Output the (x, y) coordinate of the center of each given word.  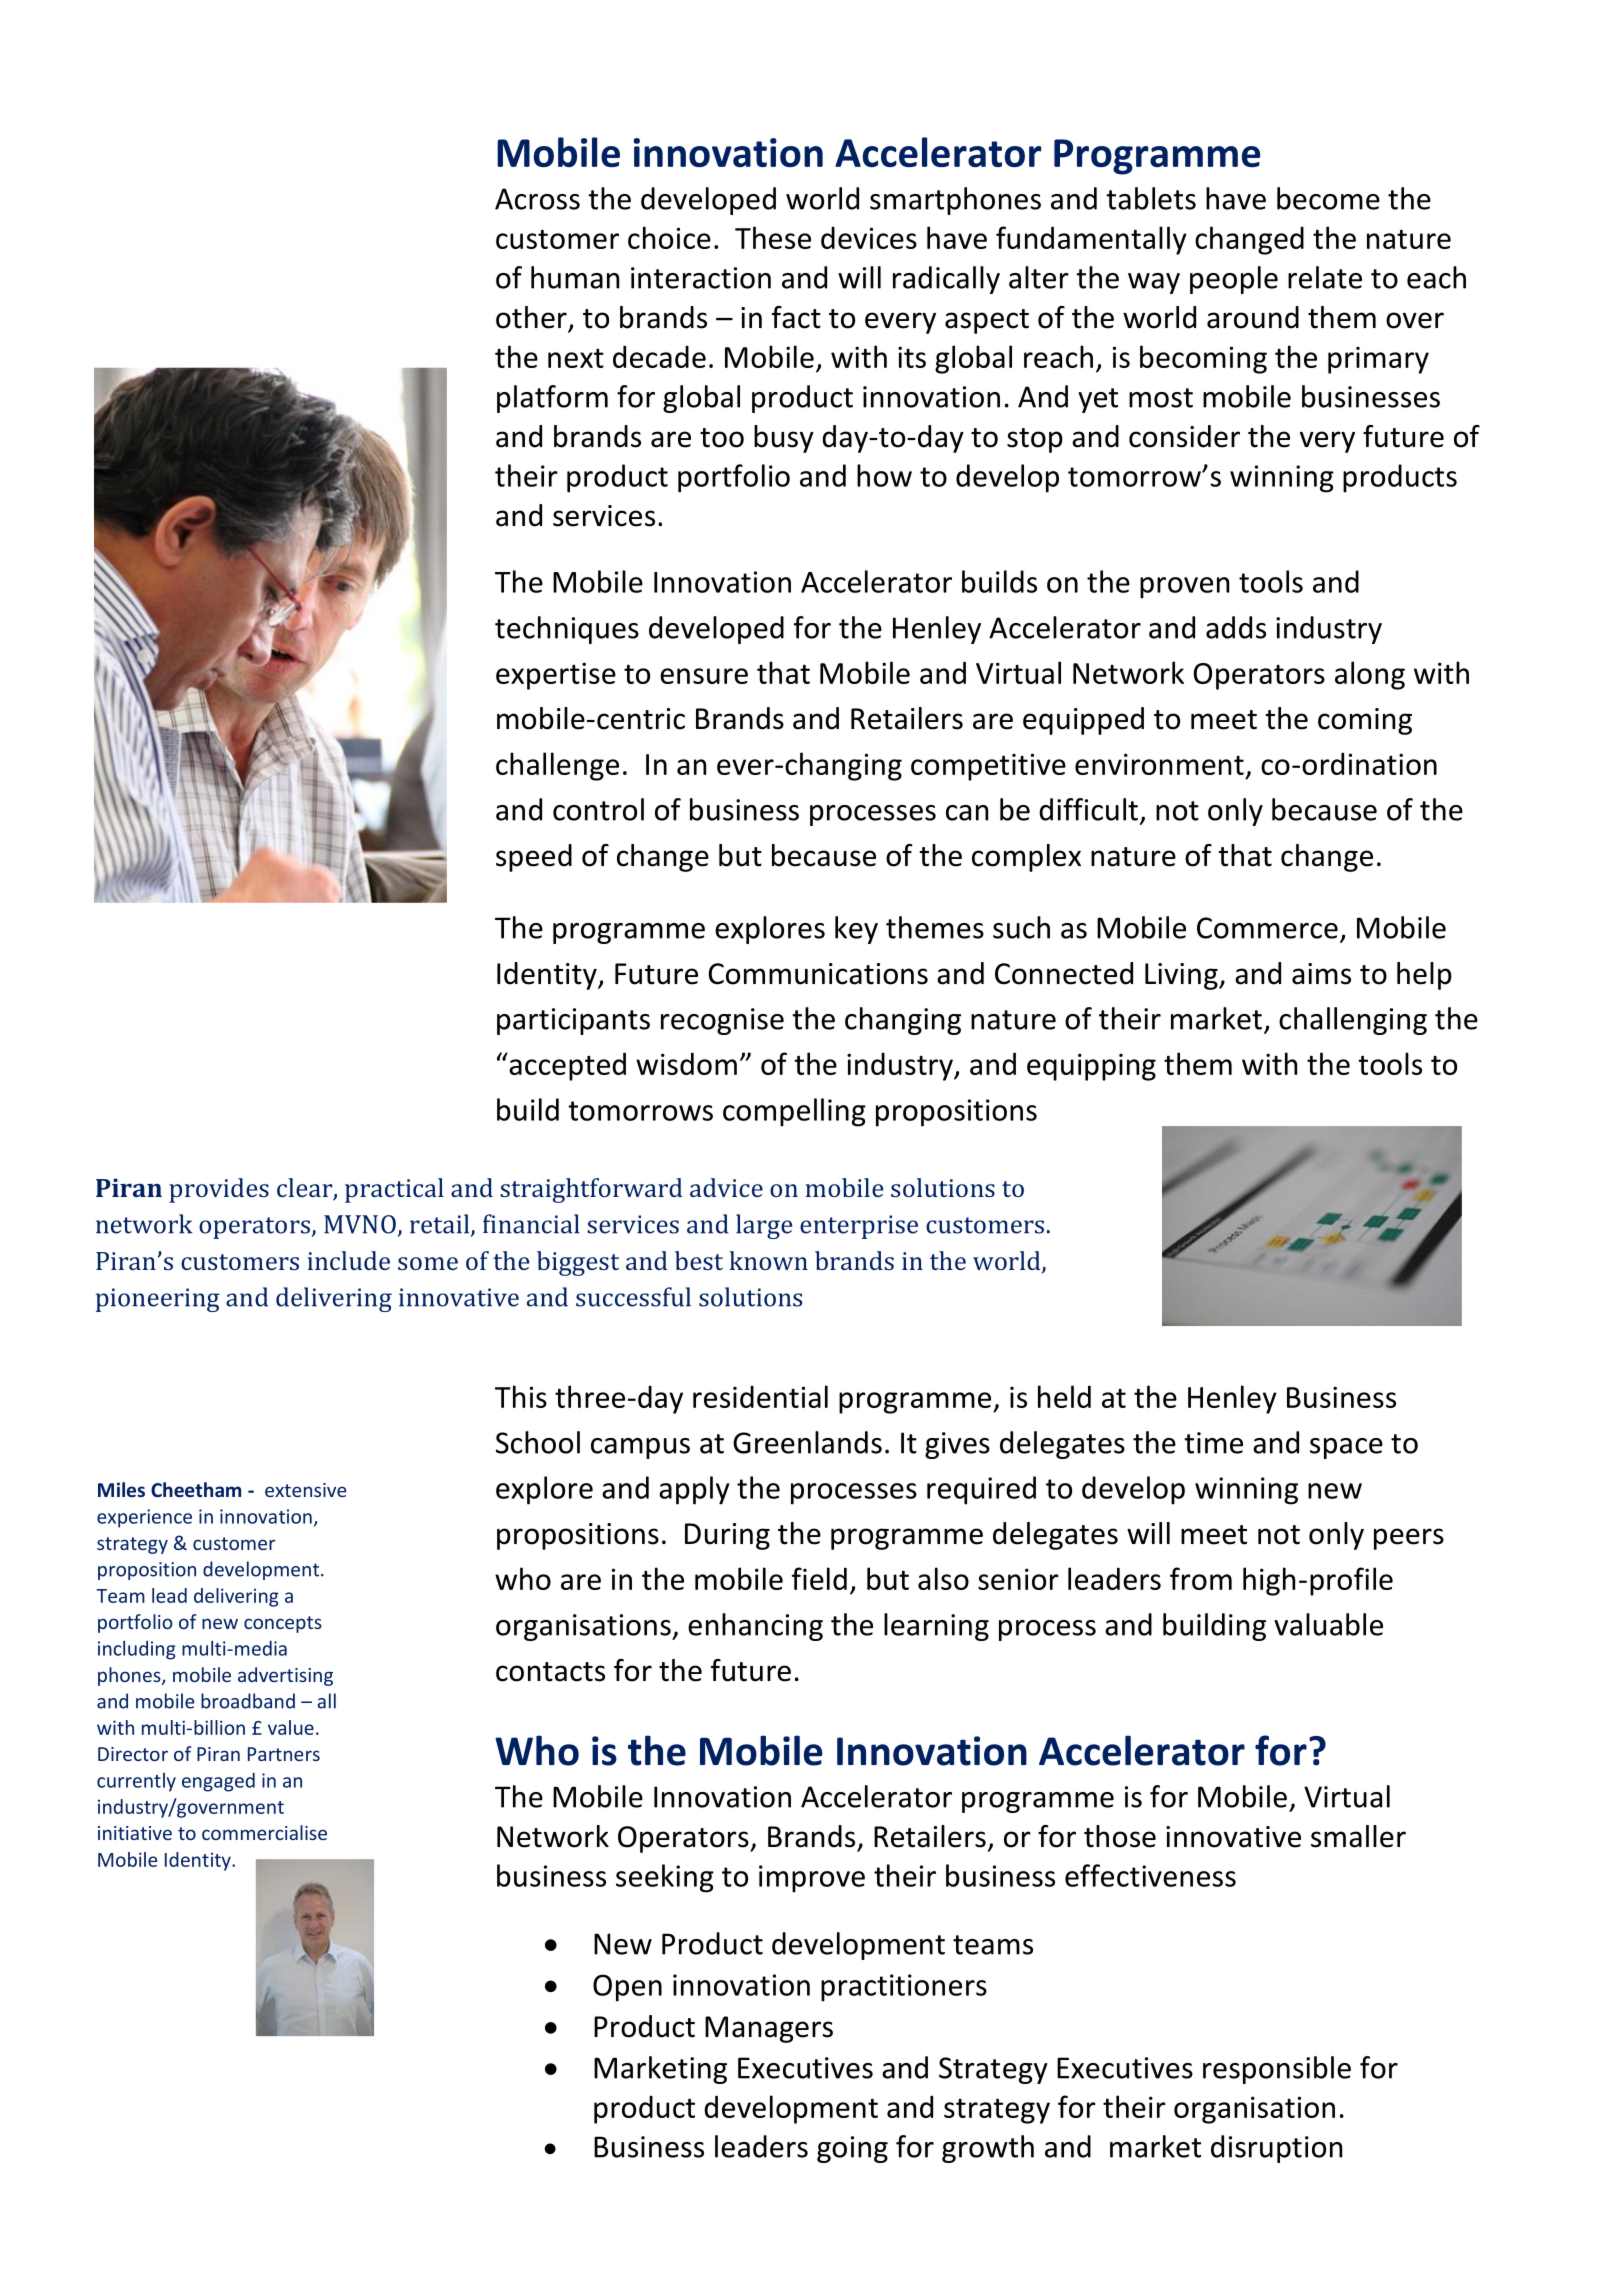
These (773, 237)
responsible (1277, 2070)
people (1234, 280)
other (532, 318)
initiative (135, 1833)
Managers (769, 2029)
